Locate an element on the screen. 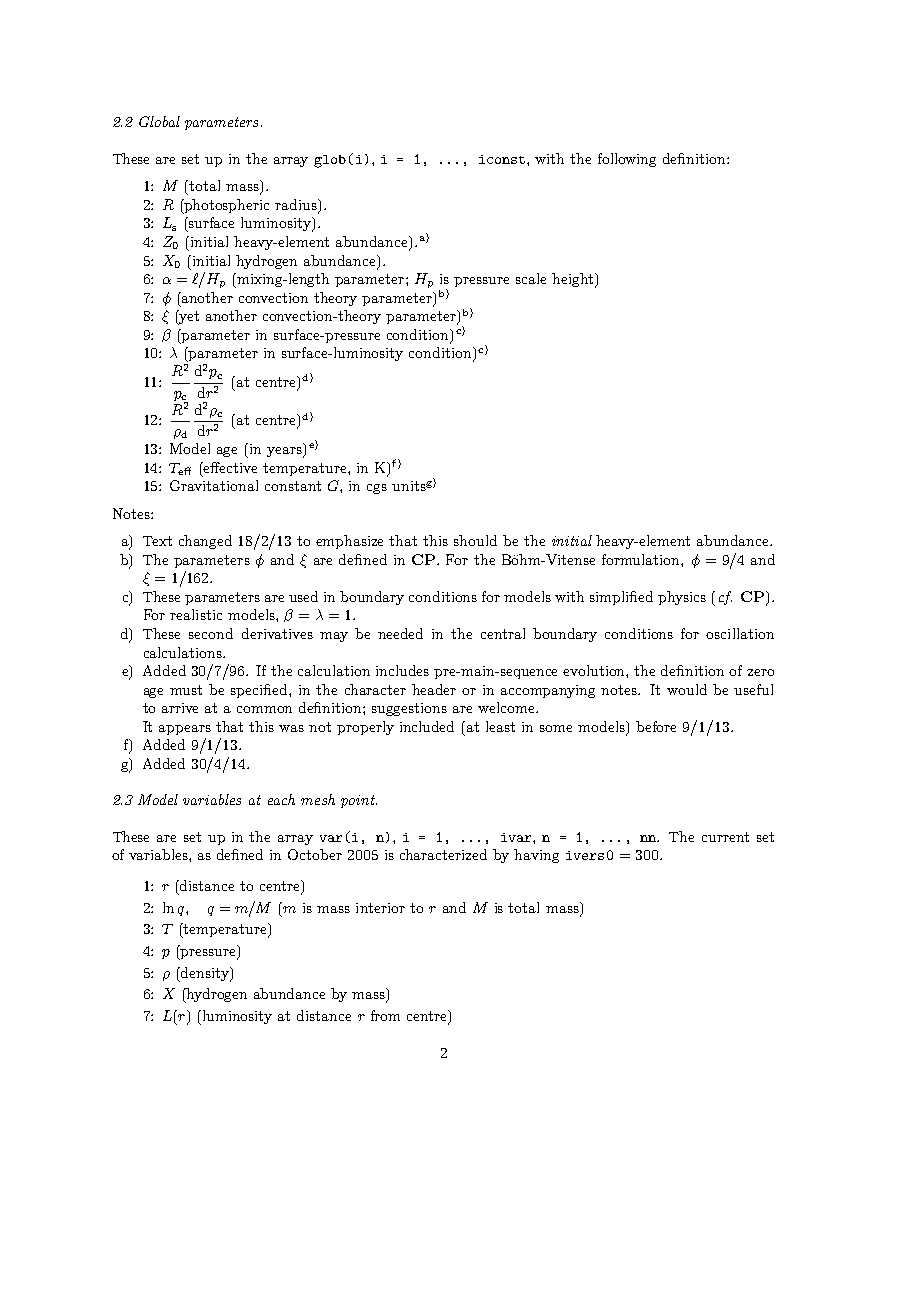  should is located at coordinates (475, 540).
